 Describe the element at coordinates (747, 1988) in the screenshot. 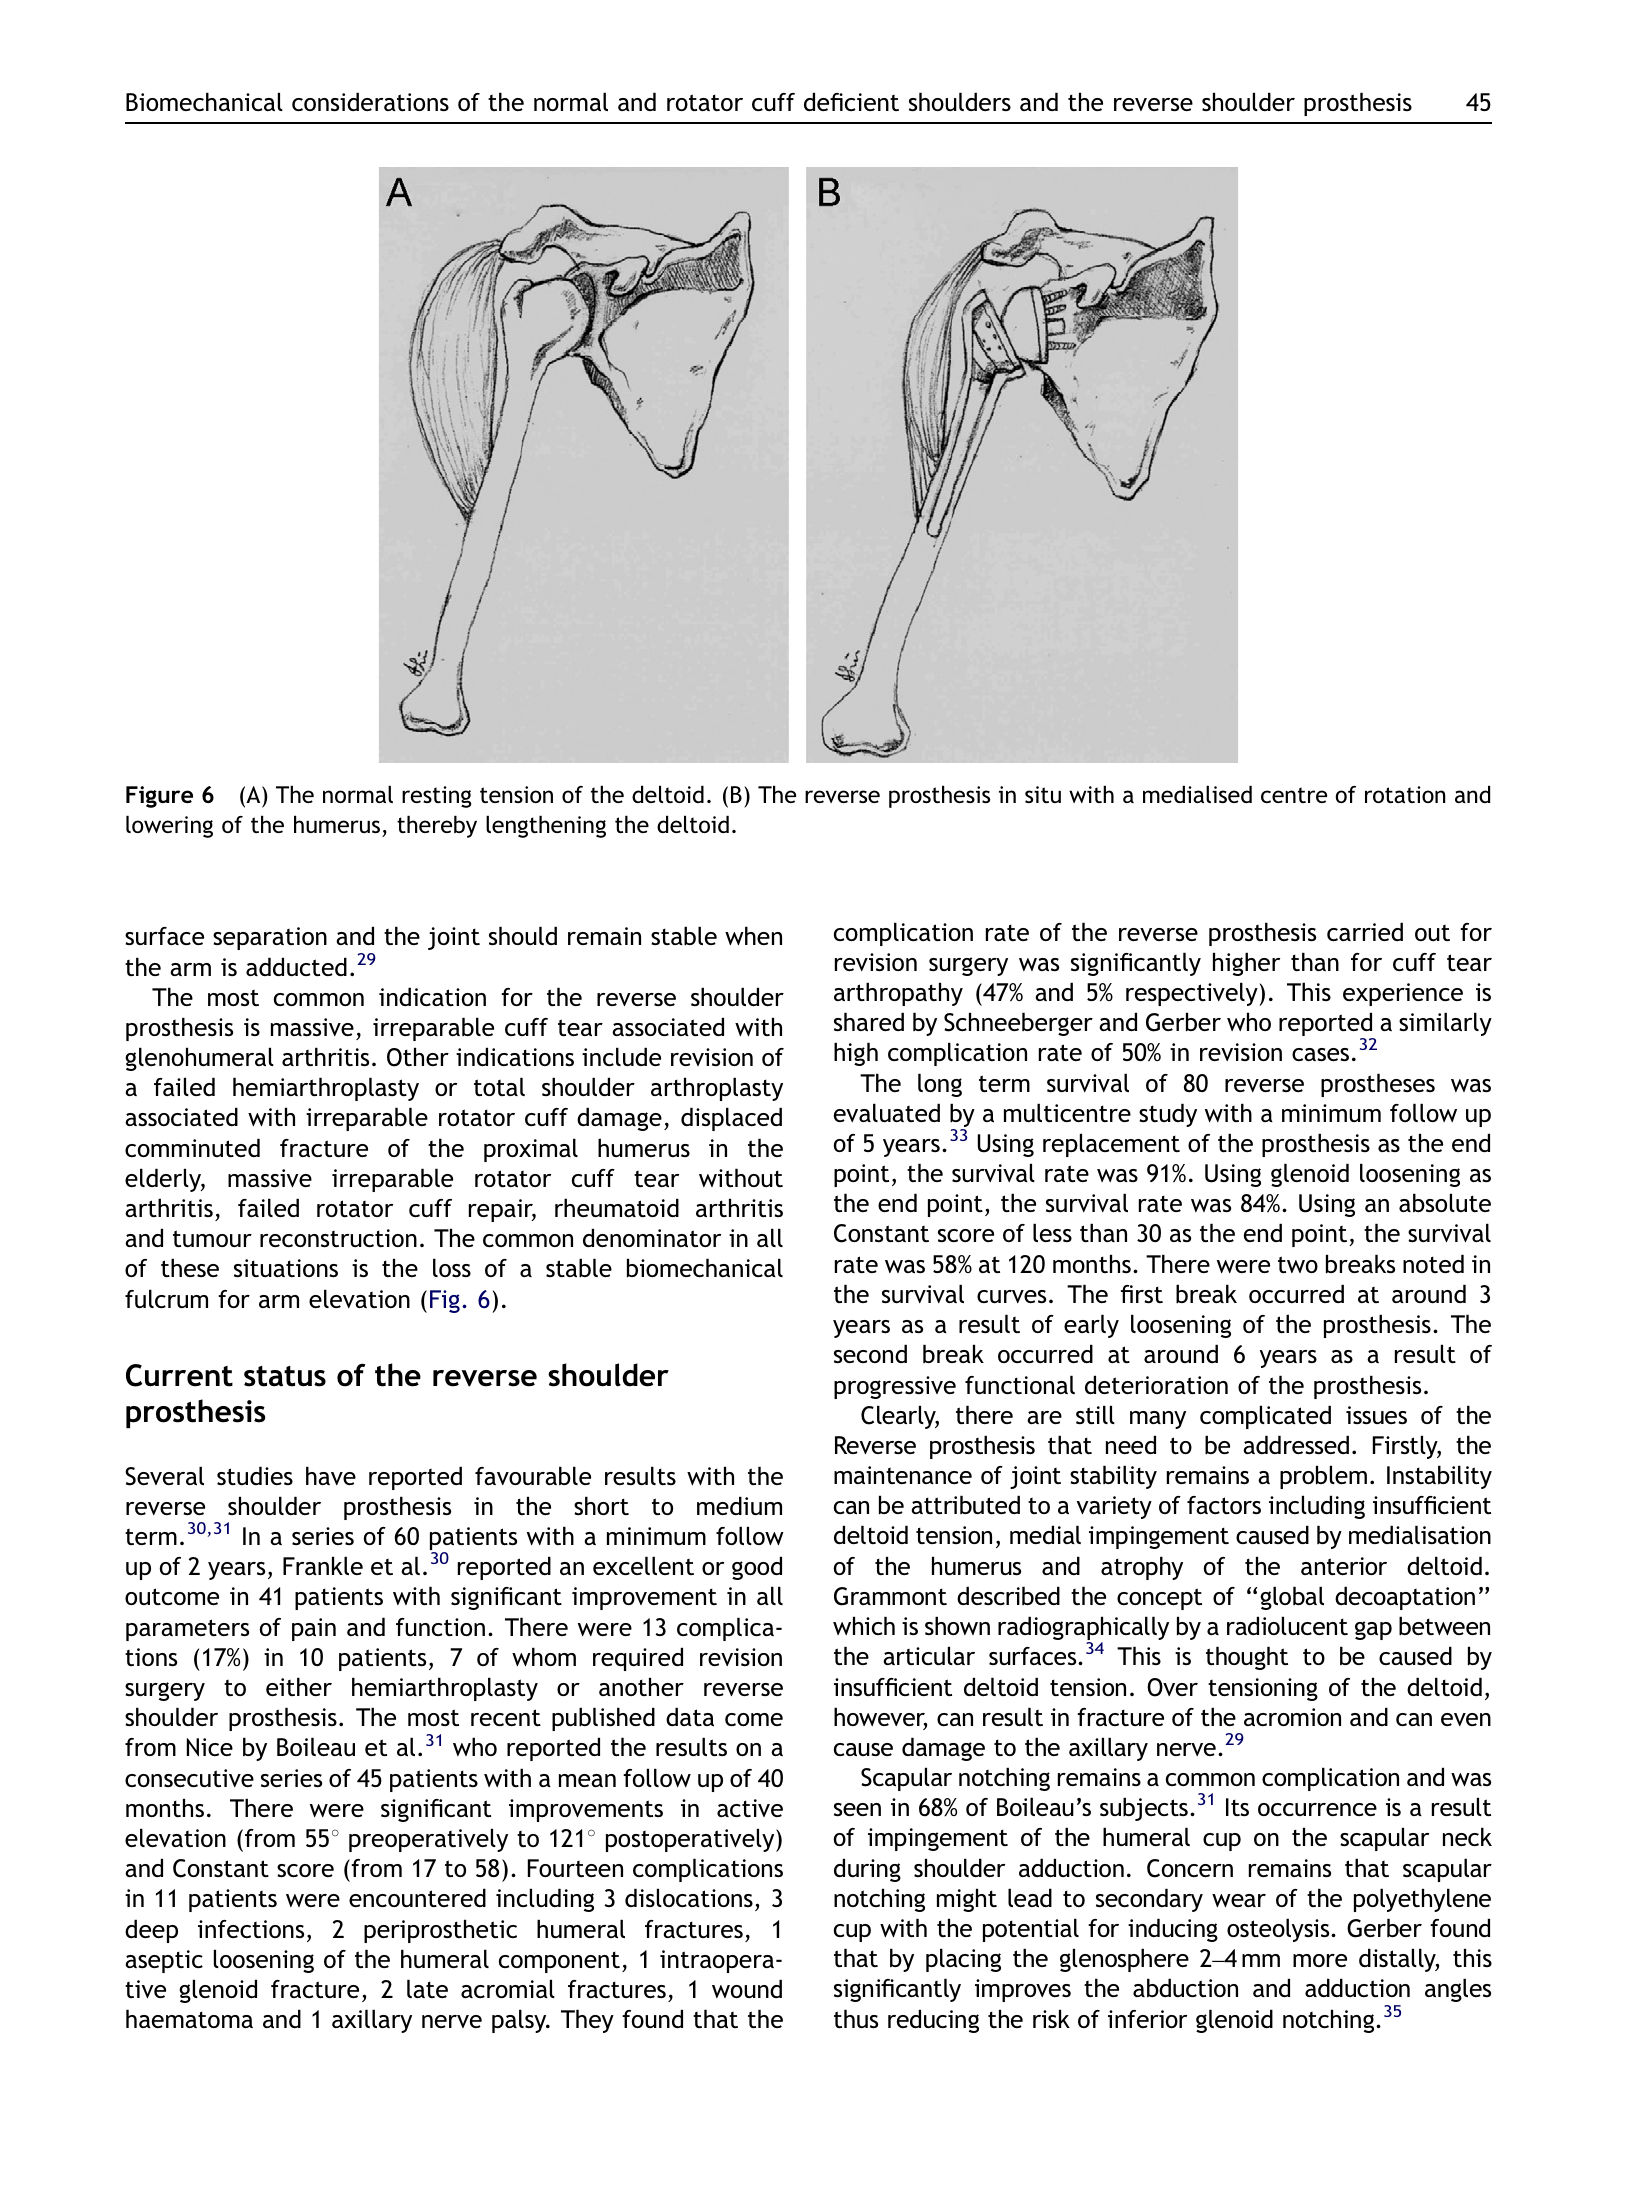

I see `wound` at that location.
